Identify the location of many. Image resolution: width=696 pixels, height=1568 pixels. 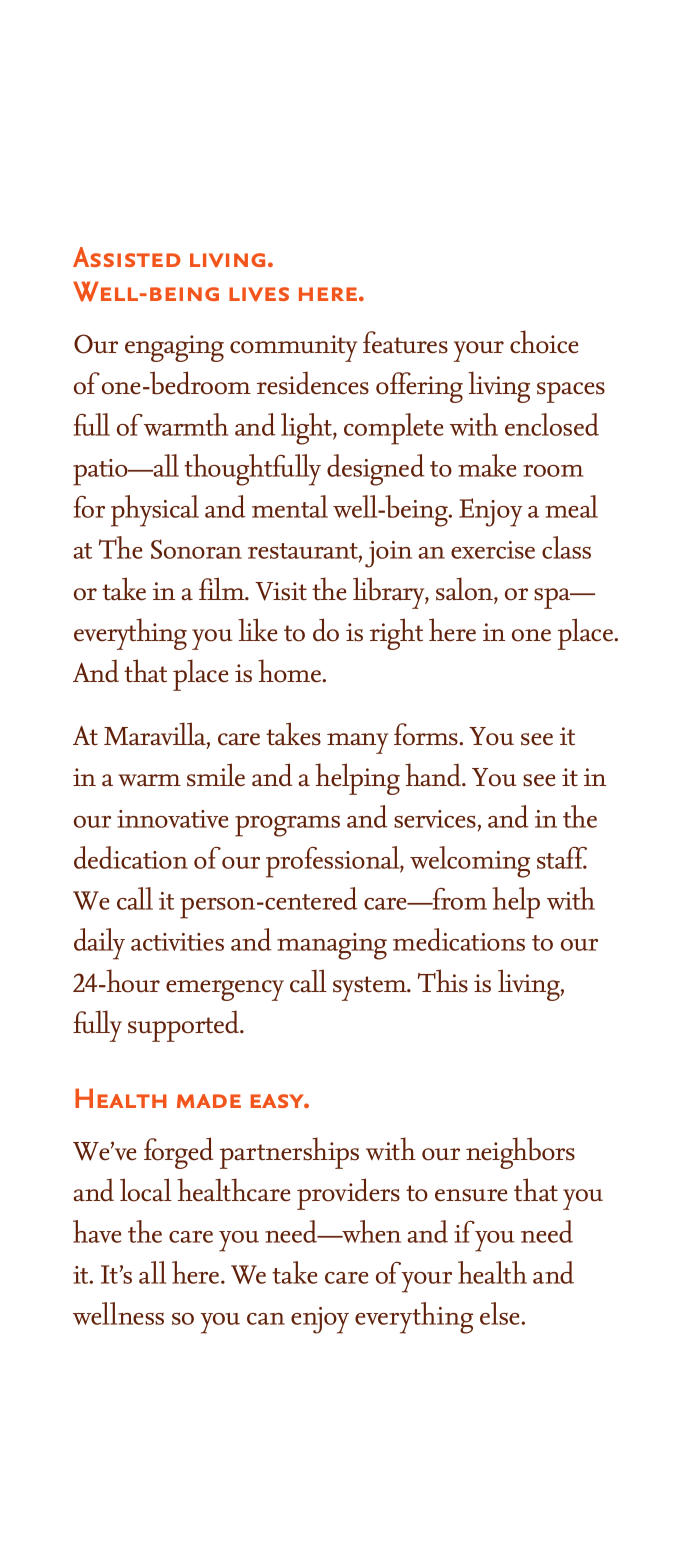
(357, 743).
